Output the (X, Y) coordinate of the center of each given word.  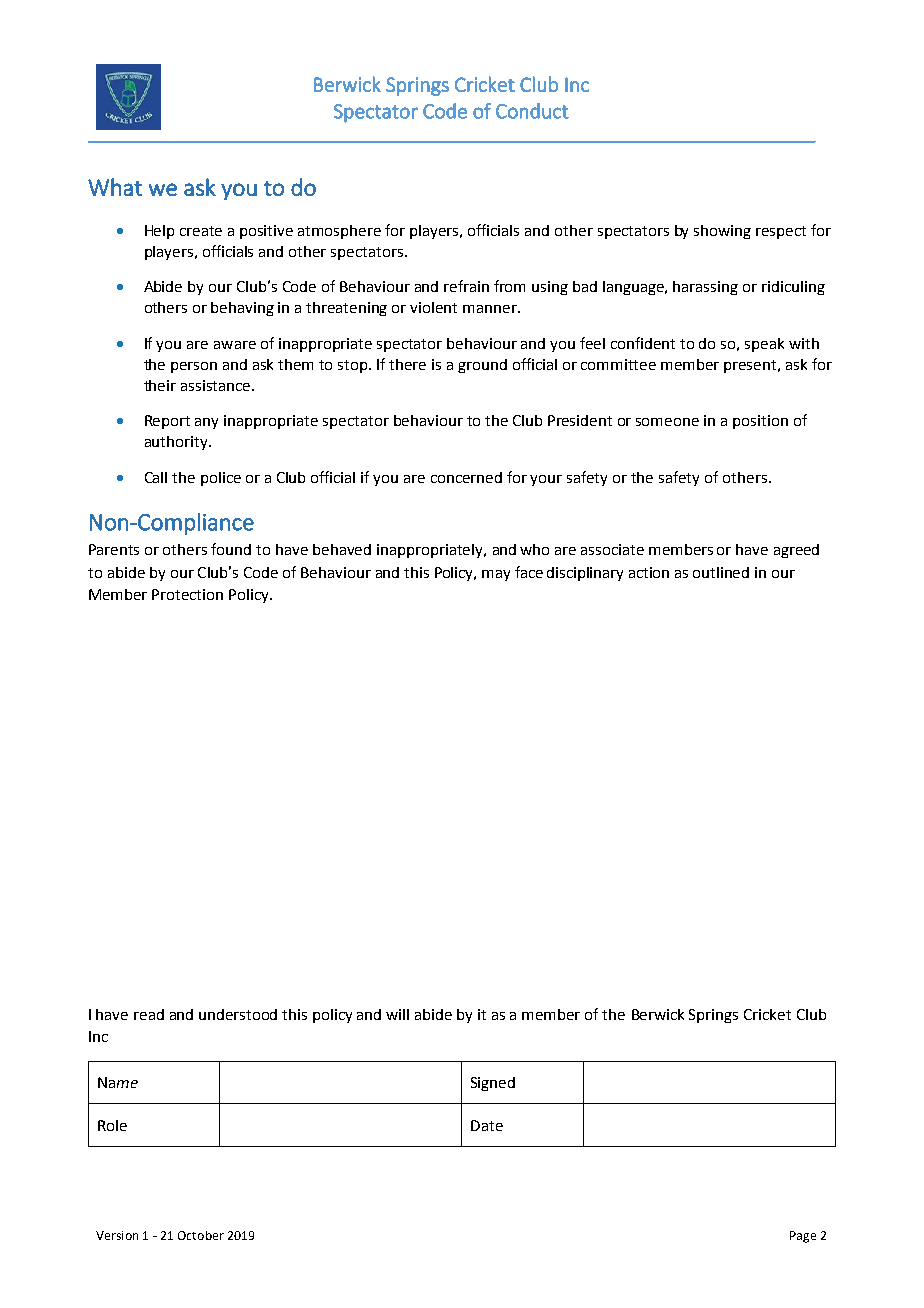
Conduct (532, 111)
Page (803, 1237)
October (201, 1235)
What (115, 187)
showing (722, 232)
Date (487, 1125)
